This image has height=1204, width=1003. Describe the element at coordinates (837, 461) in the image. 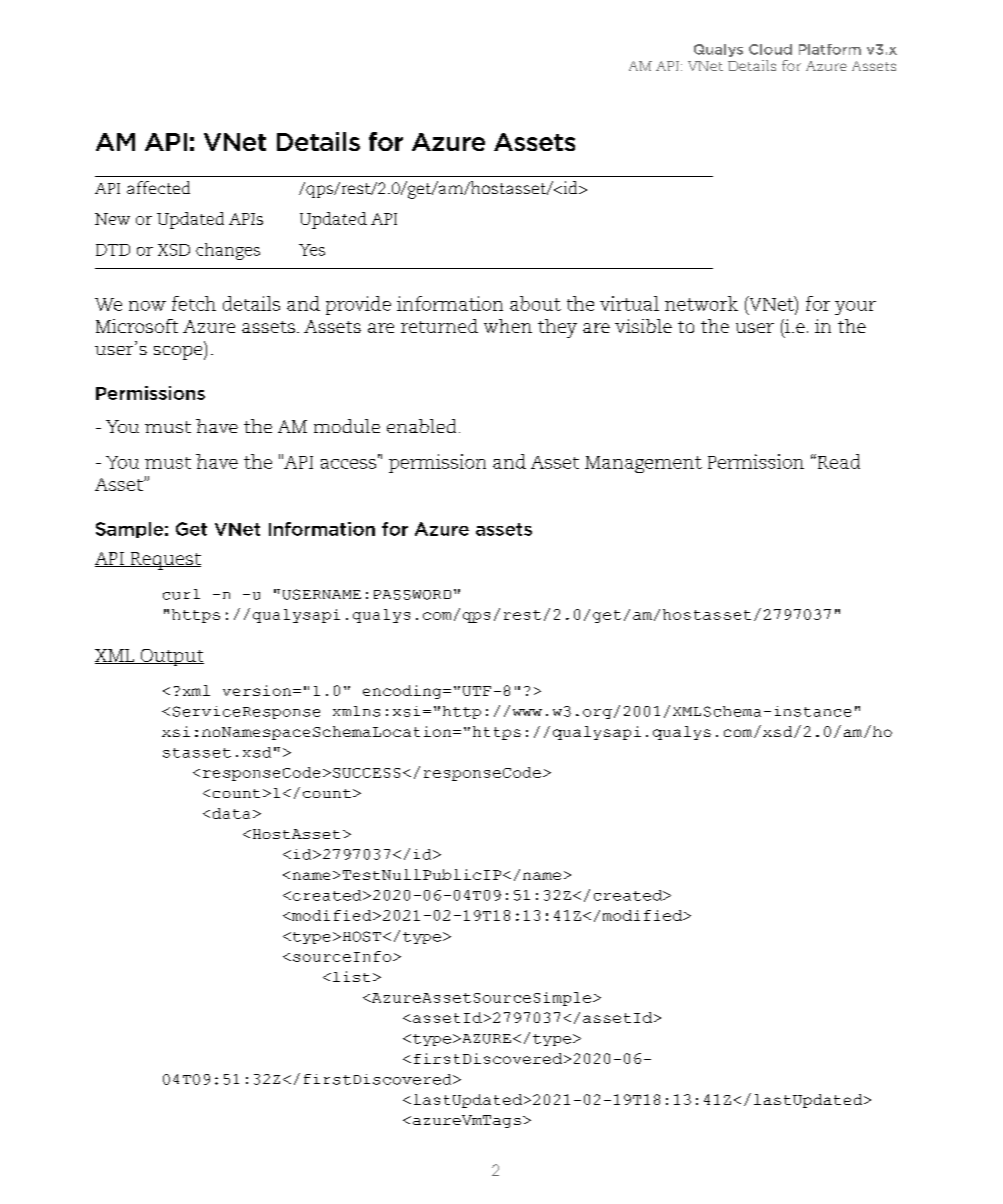

I see `Read` at that location.
